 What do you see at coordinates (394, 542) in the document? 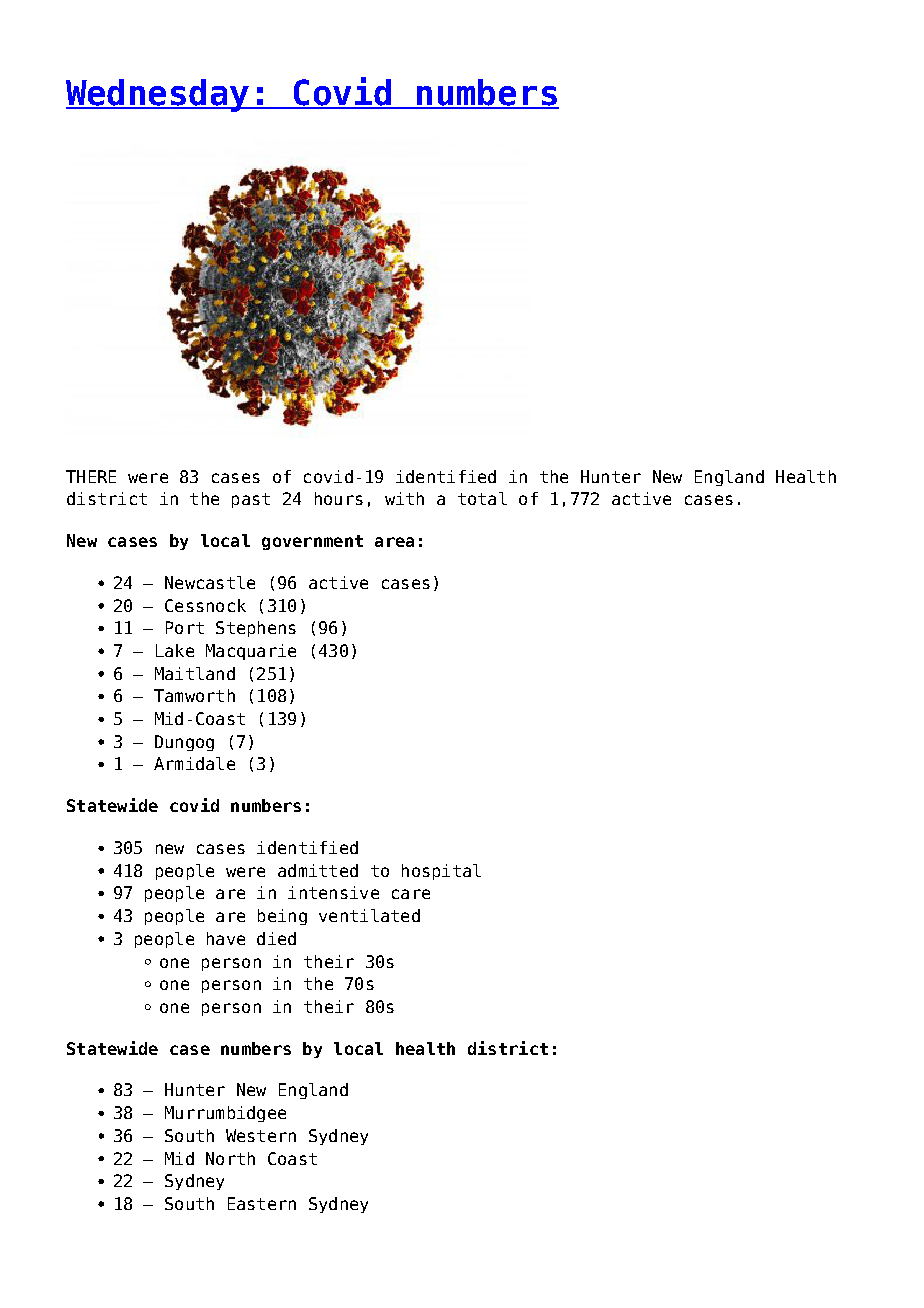
I see `area` at bounding box center [394, 542].
